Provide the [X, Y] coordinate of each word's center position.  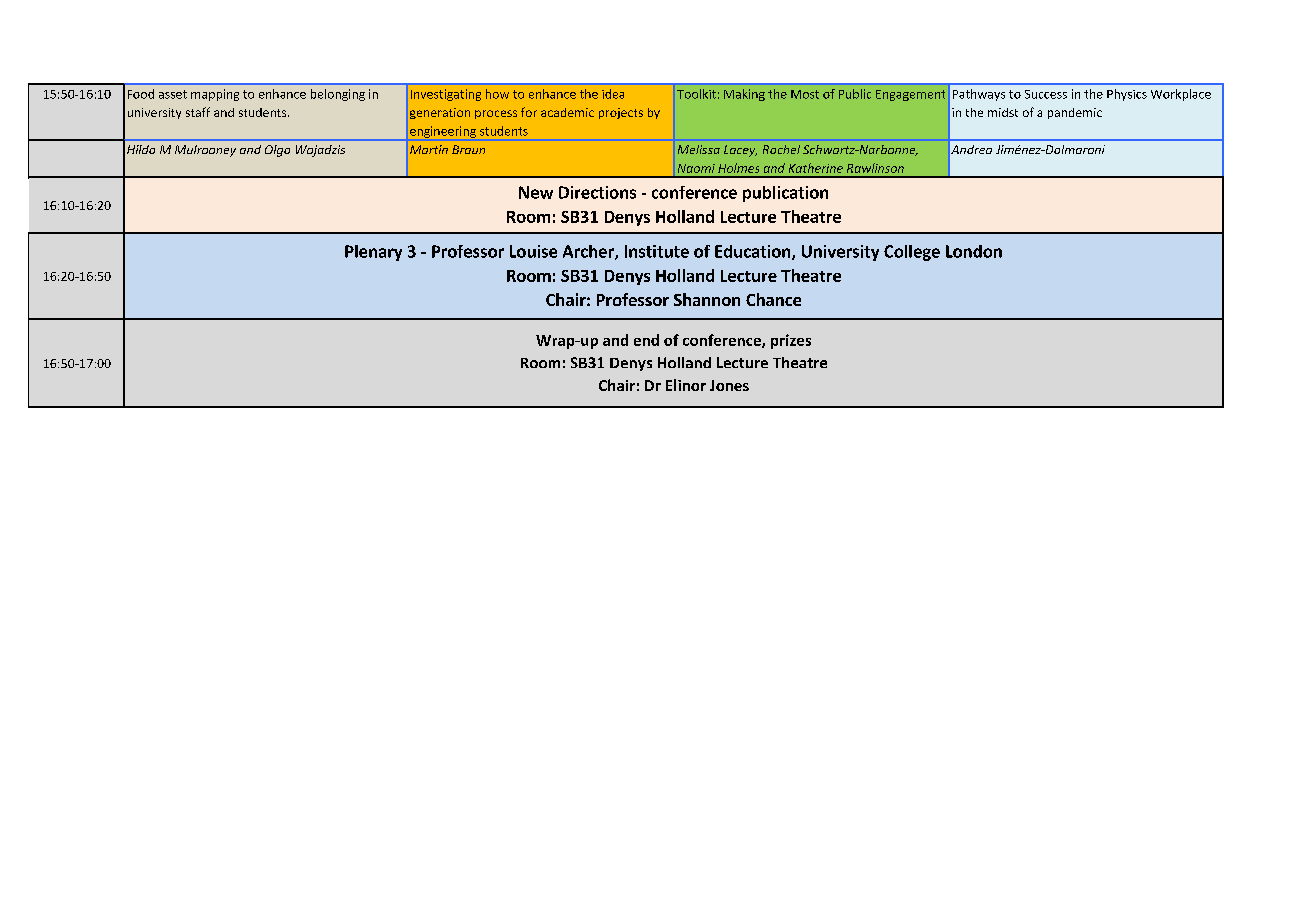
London [974, 251]
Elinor [686, 385]
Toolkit [696, 94]
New [536, 192]
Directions [597, 192]
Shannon [707, 299]
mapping [215, 95]
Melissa [699, 149]
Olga [277, 151]
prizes [791, 341]
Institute [657, 251]
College [912, 253]
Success [1046, 94]
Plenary [373, 253]
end [646, 340]
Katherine [816, 168]
